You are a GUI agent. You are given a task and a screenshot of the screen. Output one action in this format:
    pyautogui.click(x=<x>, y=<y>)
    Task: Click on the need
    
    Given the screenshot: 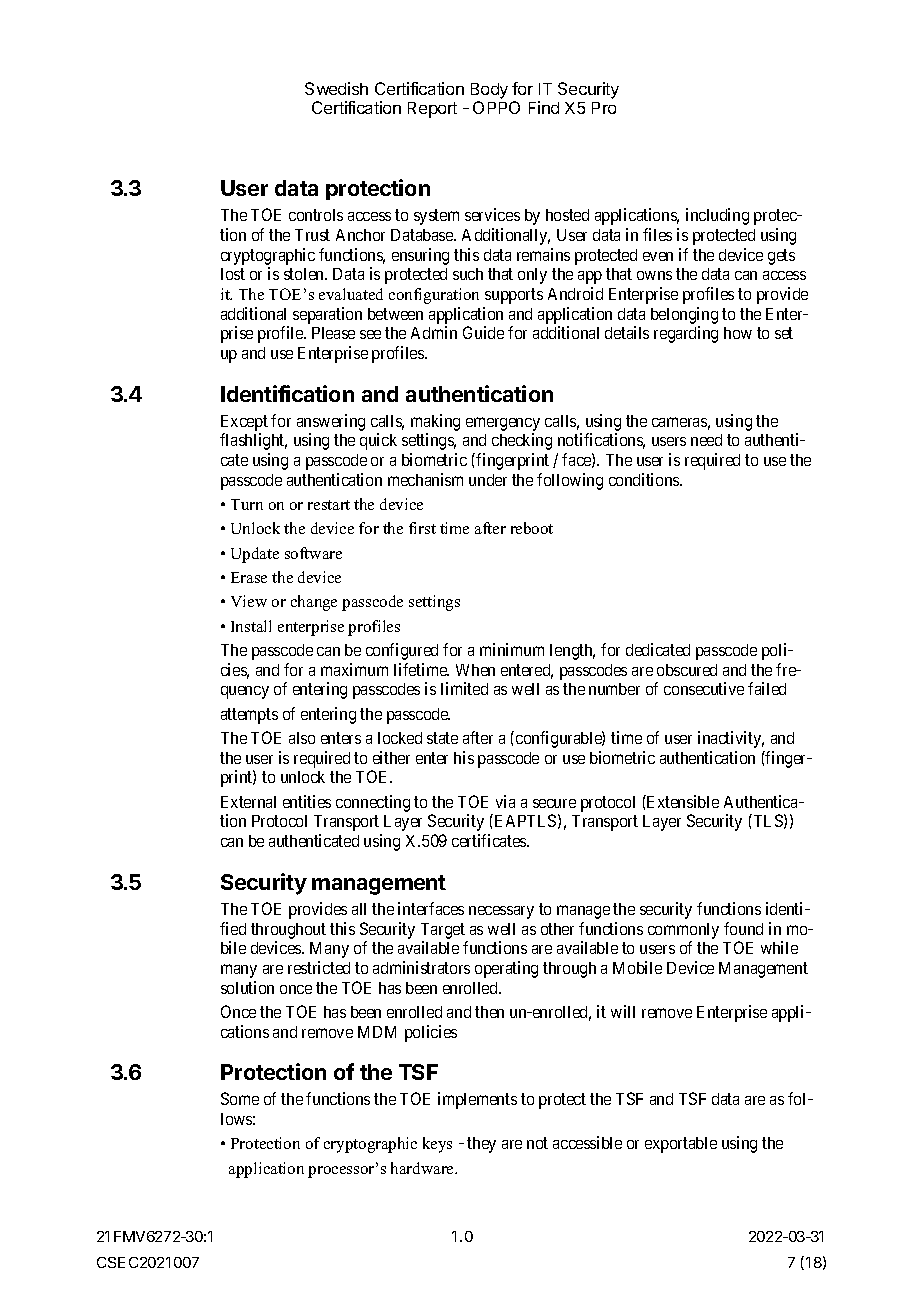 What is the action you would take?
    pyautogui.click(x=706, y=440)
